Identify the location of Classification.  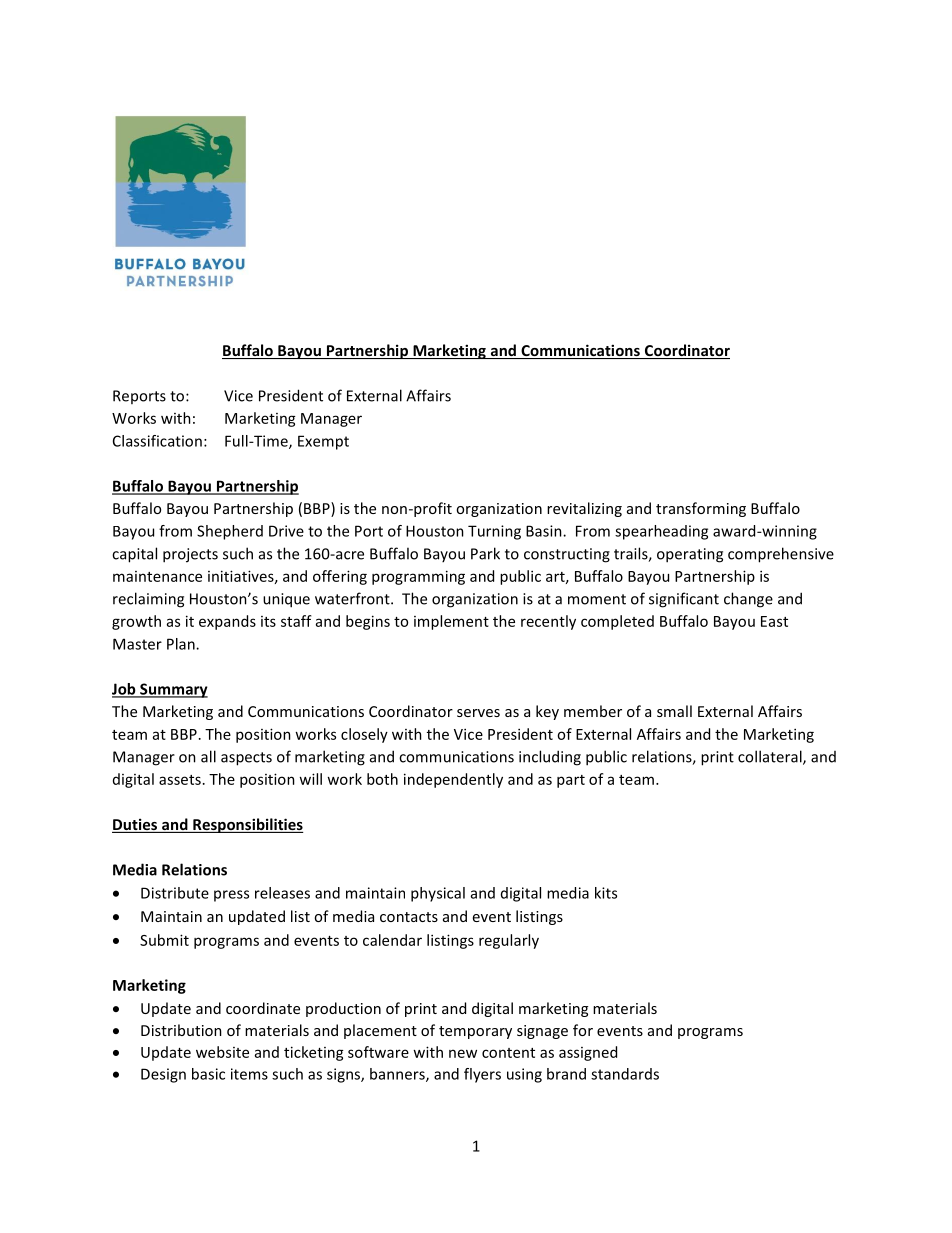
(157, 441).
